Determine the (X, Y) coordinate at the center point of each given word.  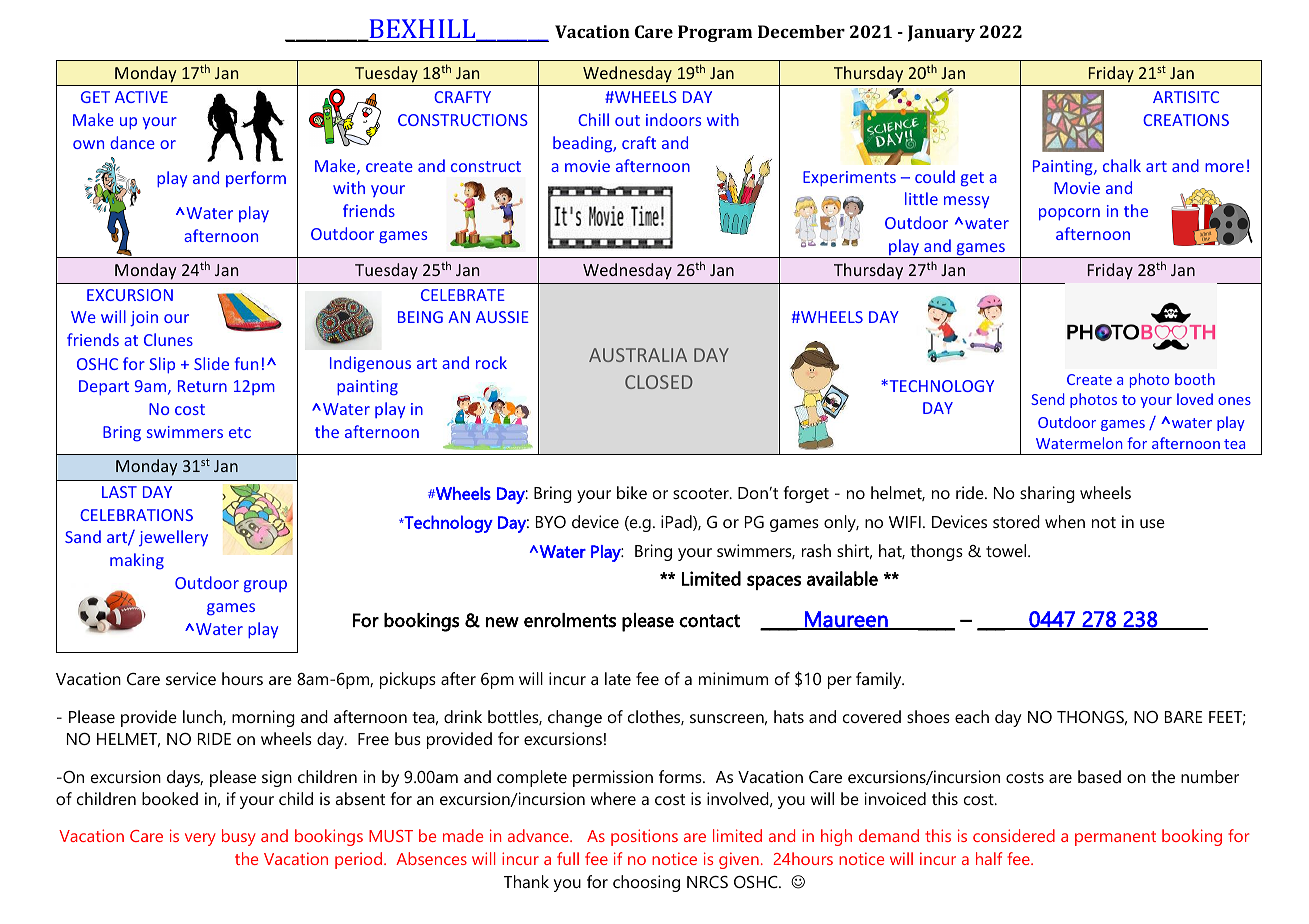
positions (644, 837)
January (941, 33)
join (144, 319)
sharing (1047, 494)
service (191, 678)
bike (632, 492)
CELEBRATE (463, 295)
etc (240, 432)
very (200, 839)
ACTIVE (141, 97)
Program (715, 33)
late (618, 678)
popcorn (1069, 214)
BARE (1184, 717)
